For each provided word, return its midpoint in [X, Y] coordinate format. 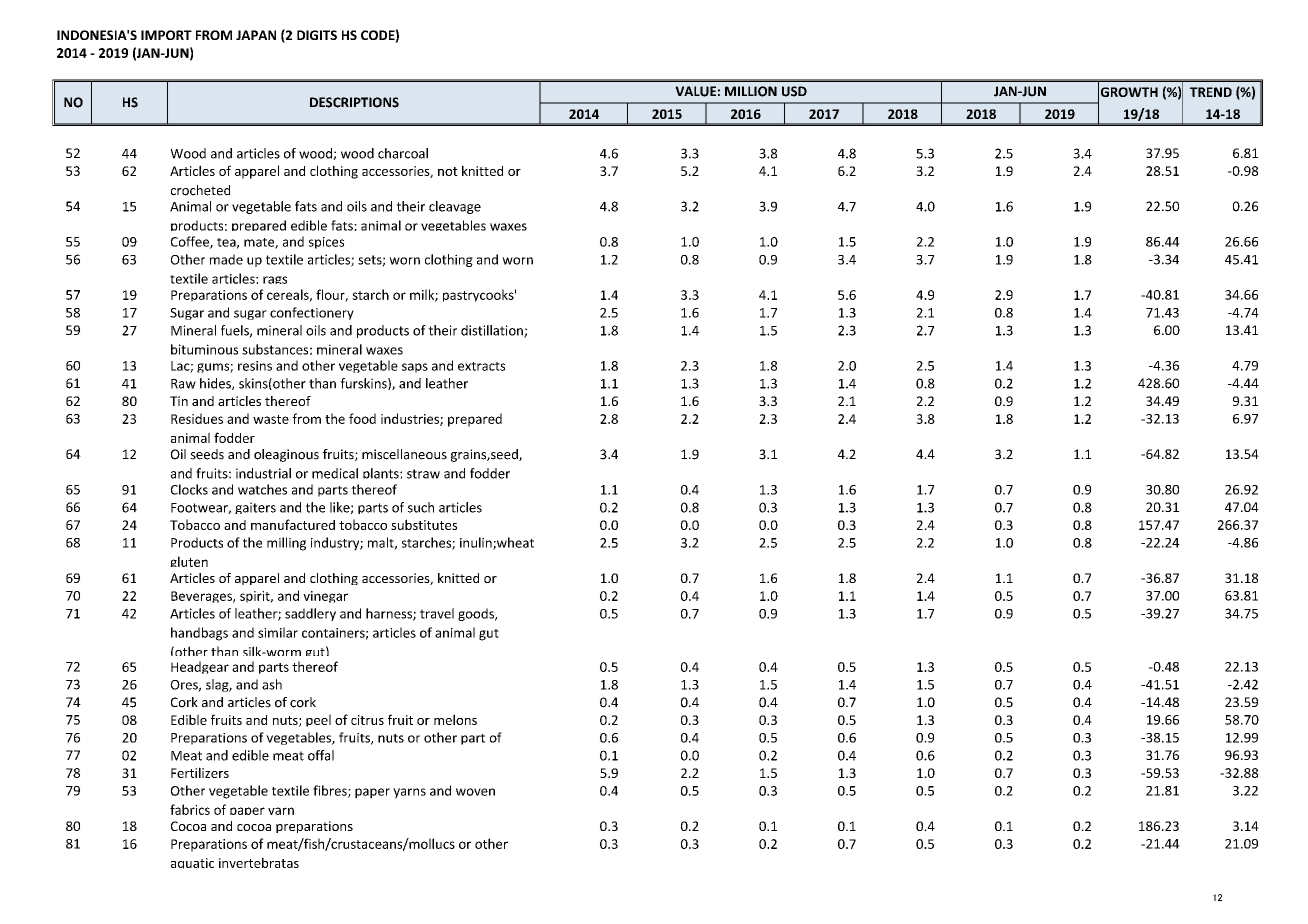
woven [475, 792]
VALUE [695, 91]
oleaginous [286, 455]
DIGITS [317, 35]
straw [423, 474]
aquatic [192, 863]
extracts [481, 366]
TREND [1211, 92]
